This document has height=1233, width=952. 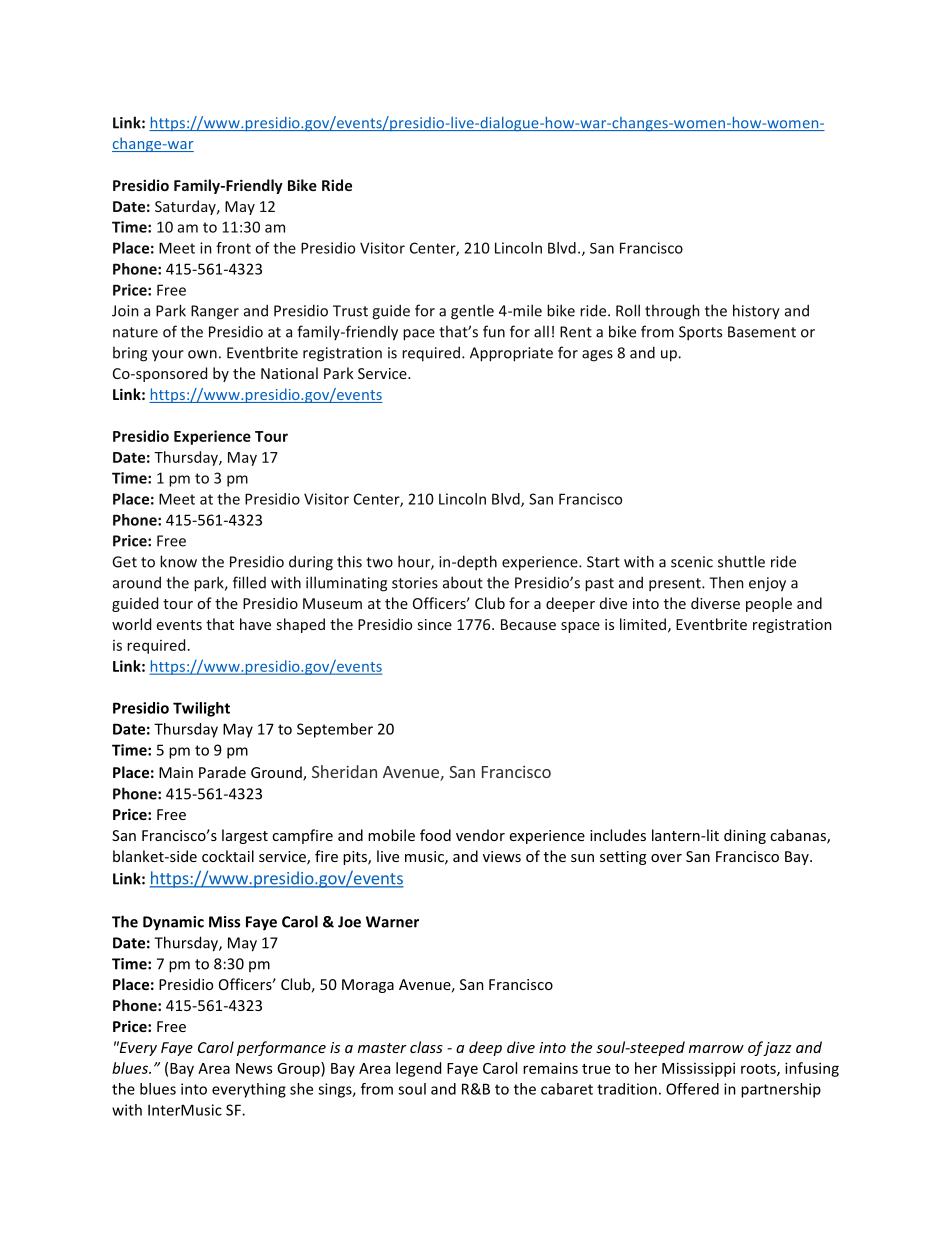 I want to click on marrow, so click(x=716, y=1049).
